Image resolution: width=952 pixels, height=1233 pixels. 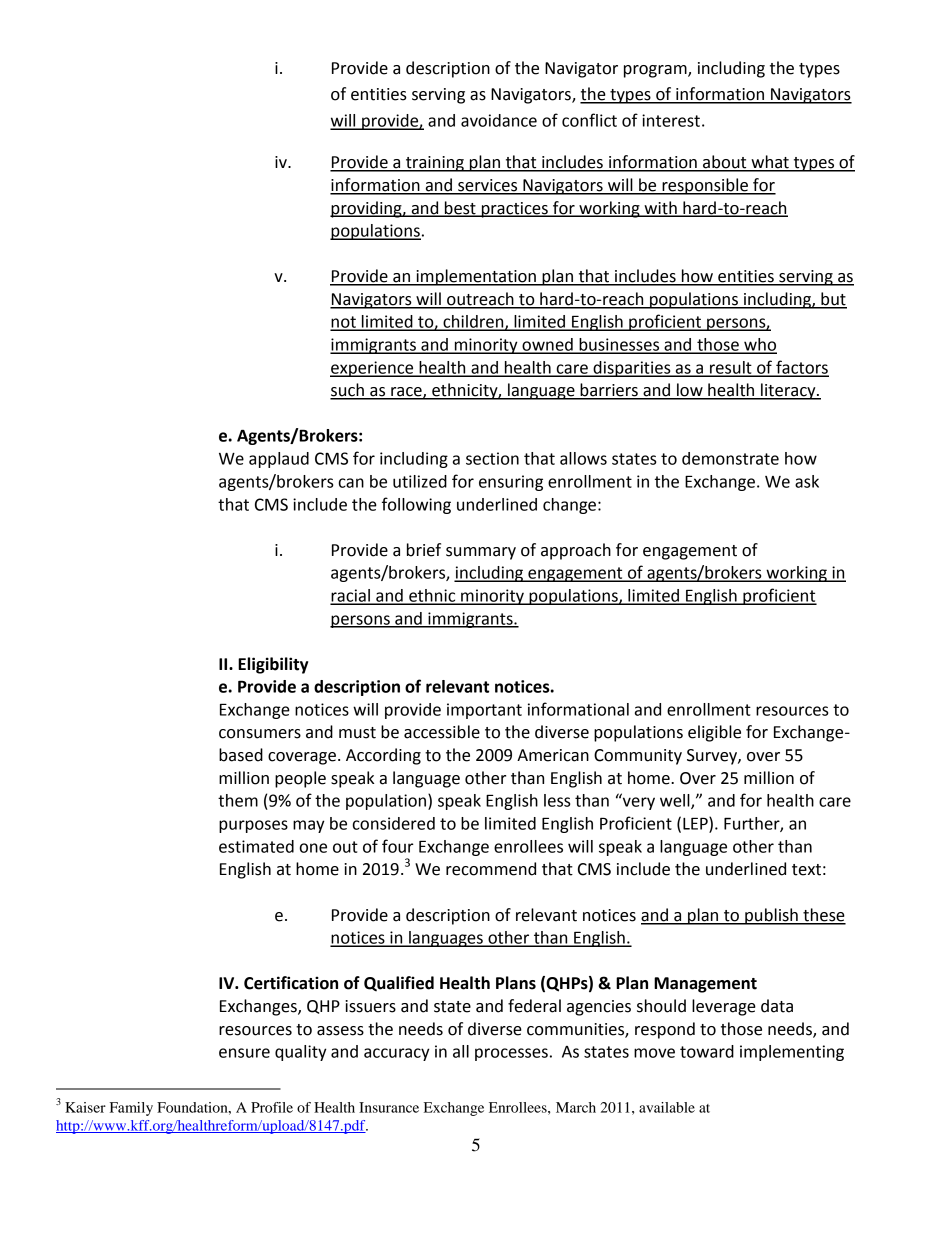 What do you see at coordinates (131, 1109) in the screenshot?
I see `Family` at bounding box center [131, 1109].
